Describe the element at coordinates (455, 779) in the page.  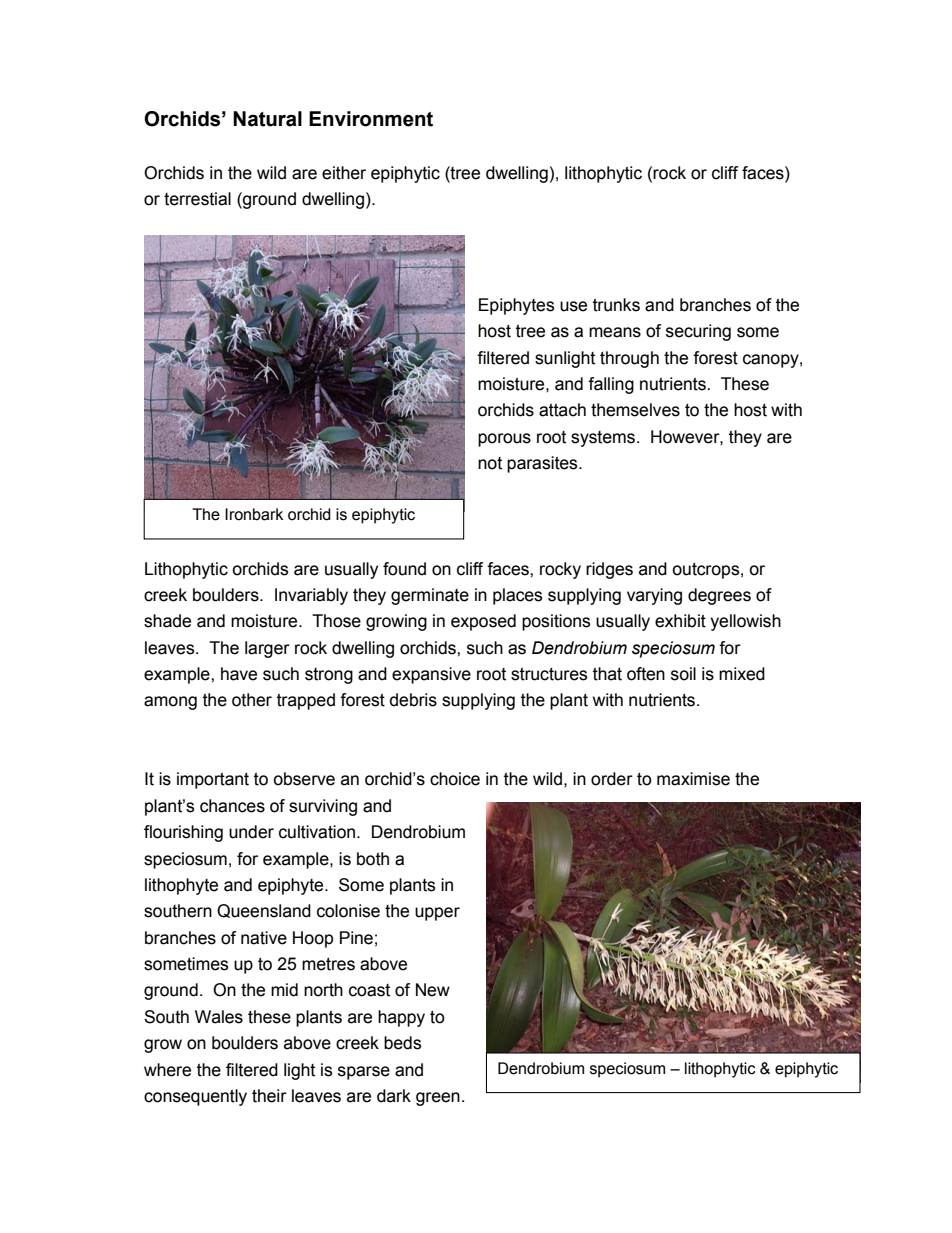
I see `choice` at that location.
